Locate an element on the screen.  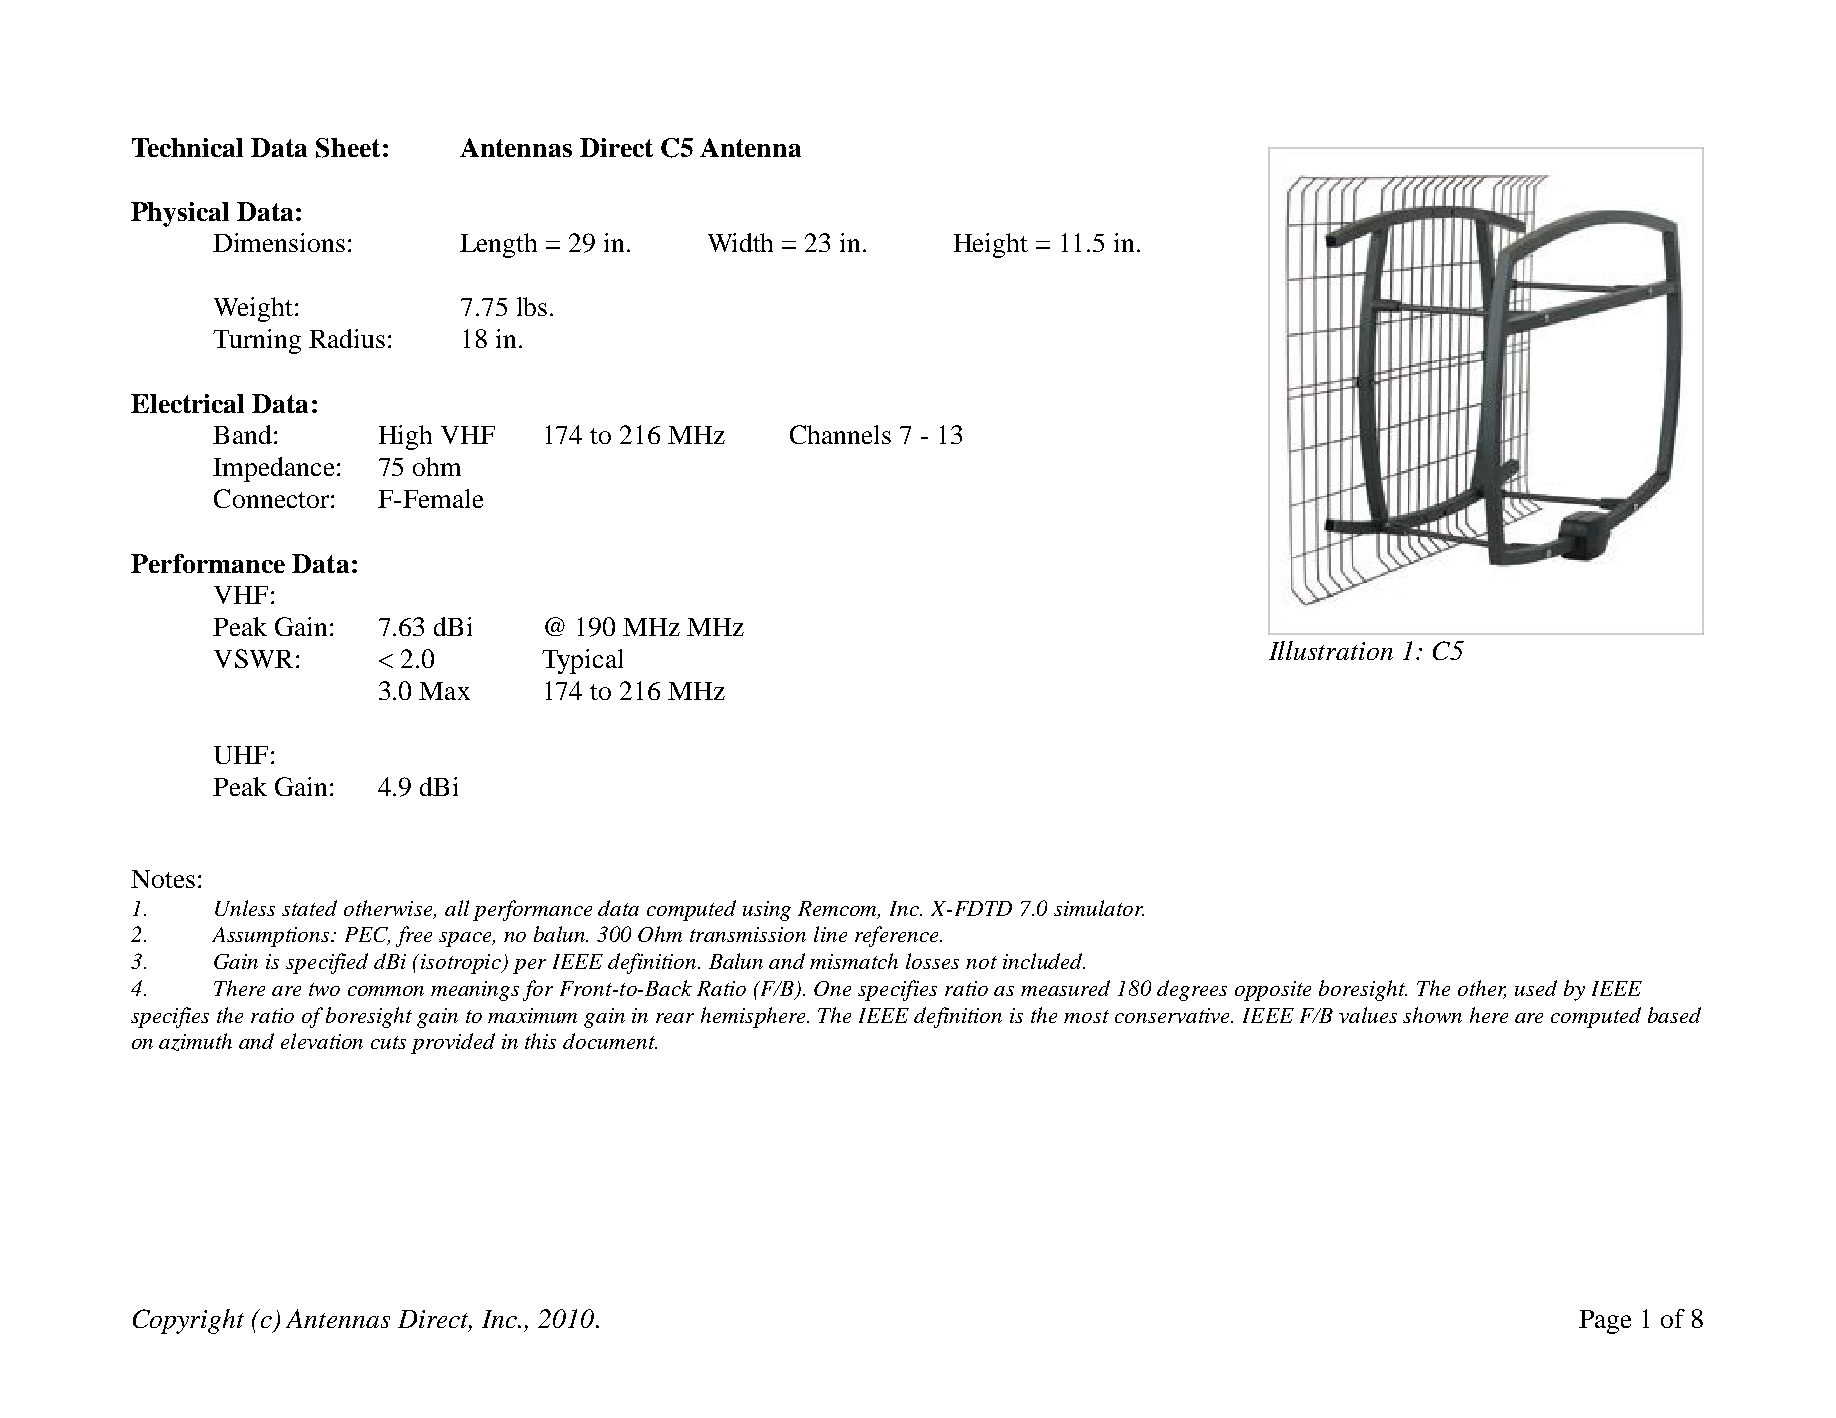
Copyright is located at coordinates (188, 1321).
